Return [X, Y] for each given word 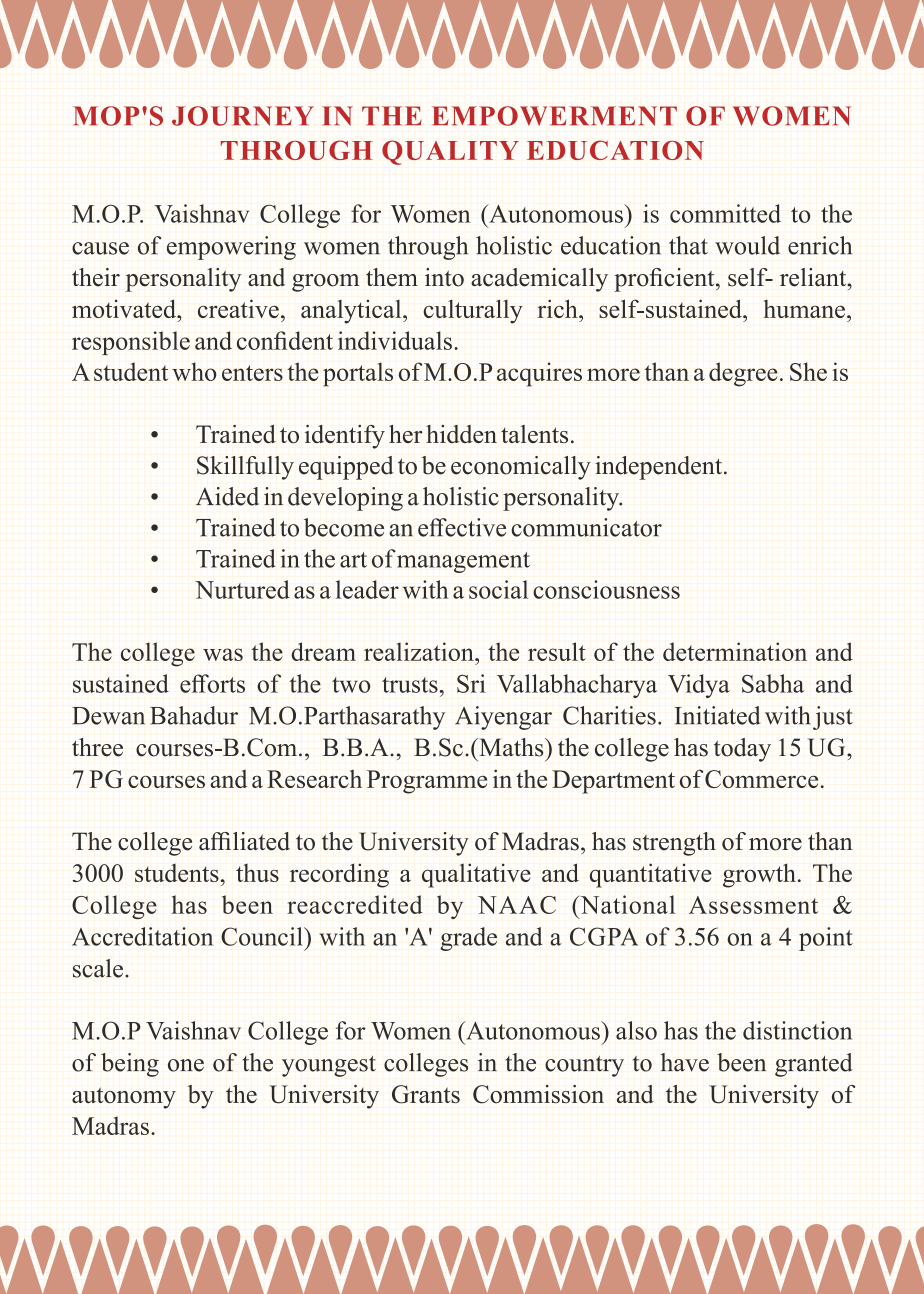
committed [725, 213]
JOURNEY [243, 116]
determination [735, 651]
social [498, 589]
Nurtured [242, 589]
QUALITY [450, 152]
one [186, 1065]
